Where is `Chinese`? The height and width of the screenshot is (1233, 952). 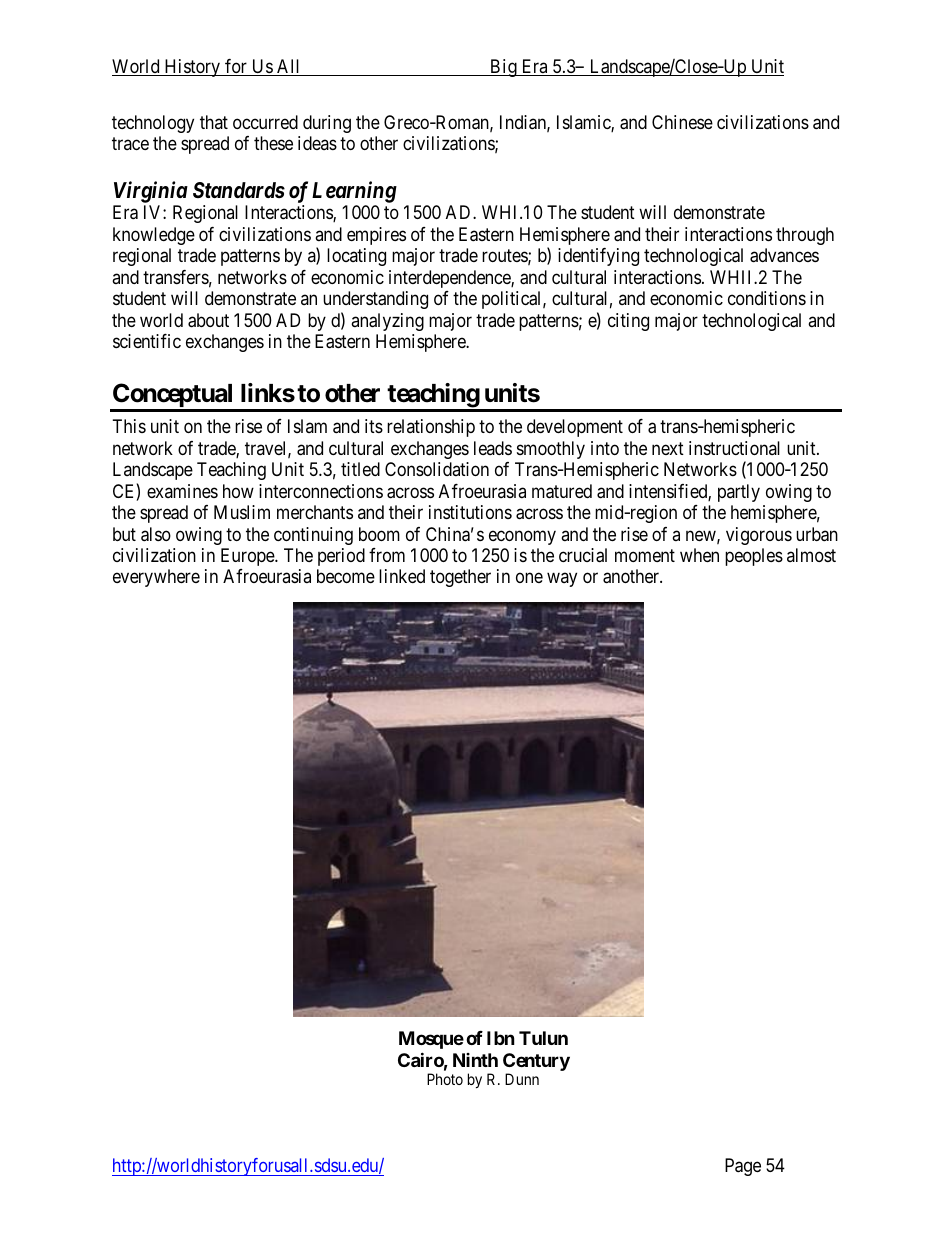
Chinese is located at coordinates (682, 122).
